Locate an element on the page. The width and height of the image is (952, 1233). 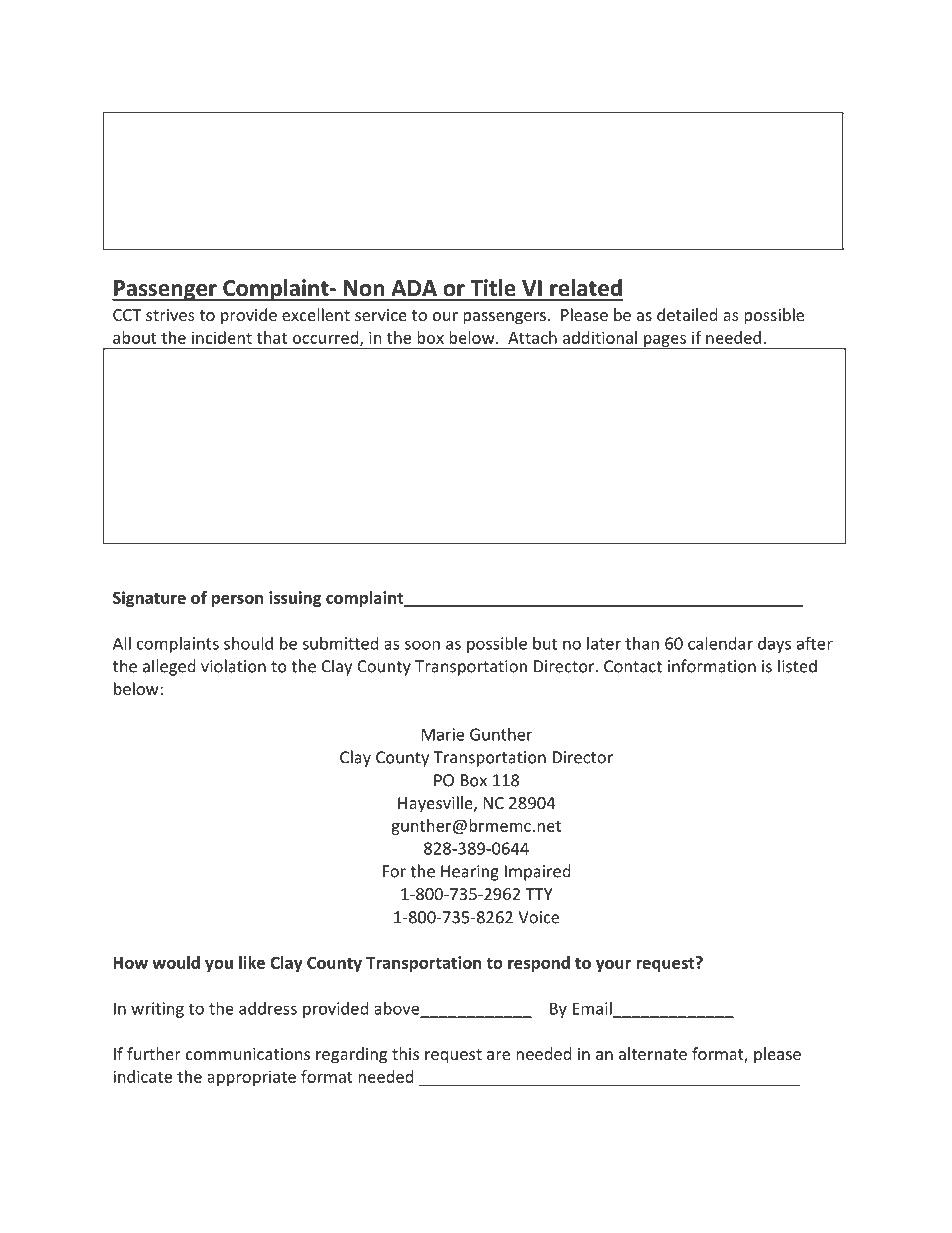
Impaired is located at coordinates (537, 872).
